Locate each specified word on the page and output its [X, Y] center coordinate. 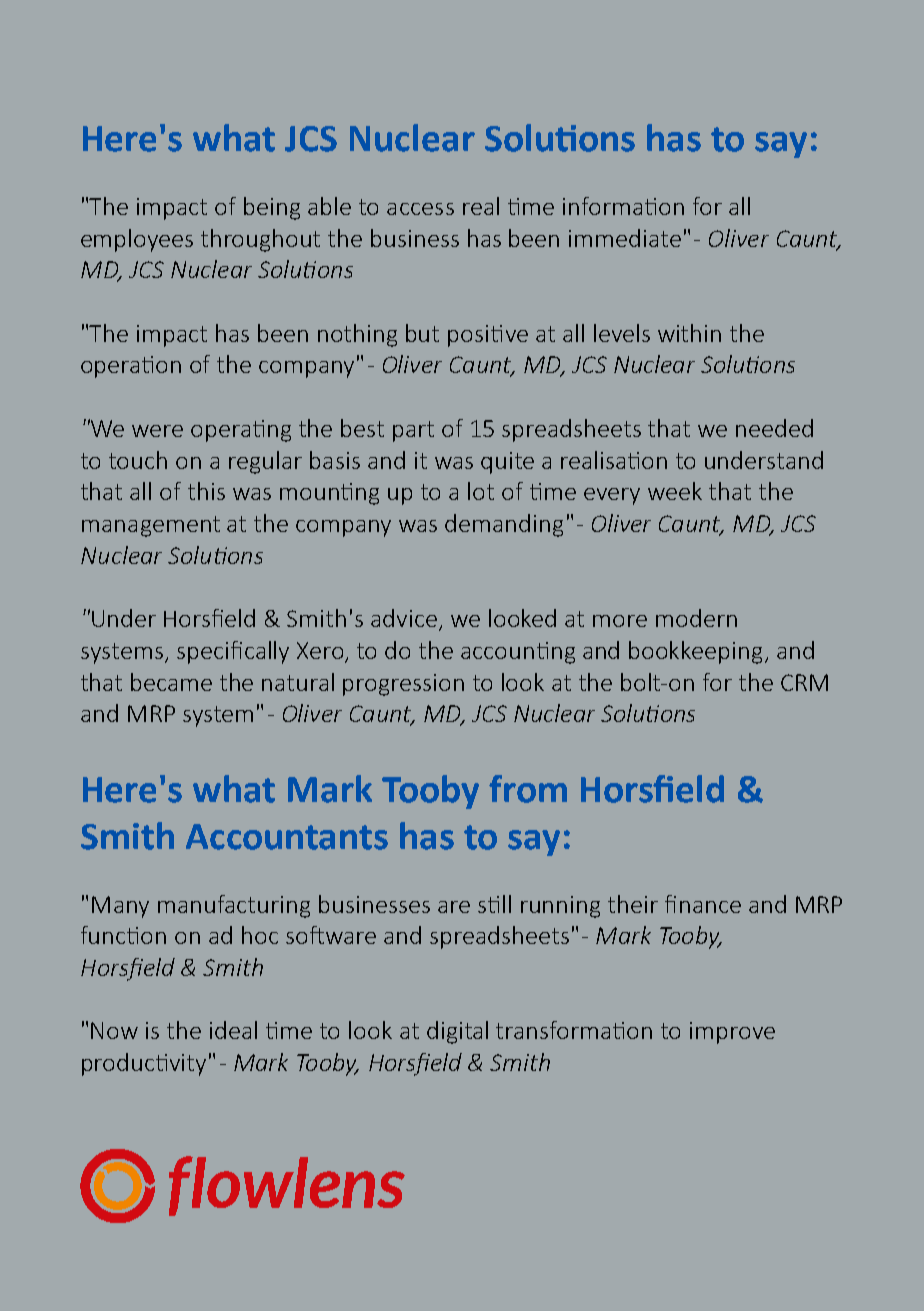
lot [481, 491]
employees [137, 240]
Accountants [287, 837]
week [675, 491]
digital [457, 1032]
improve [732, 1033]
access [420, 209]
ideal [233, 1030]
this [206, 491]
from [528, 789]
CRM [804, 682]
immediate [625, 238]
